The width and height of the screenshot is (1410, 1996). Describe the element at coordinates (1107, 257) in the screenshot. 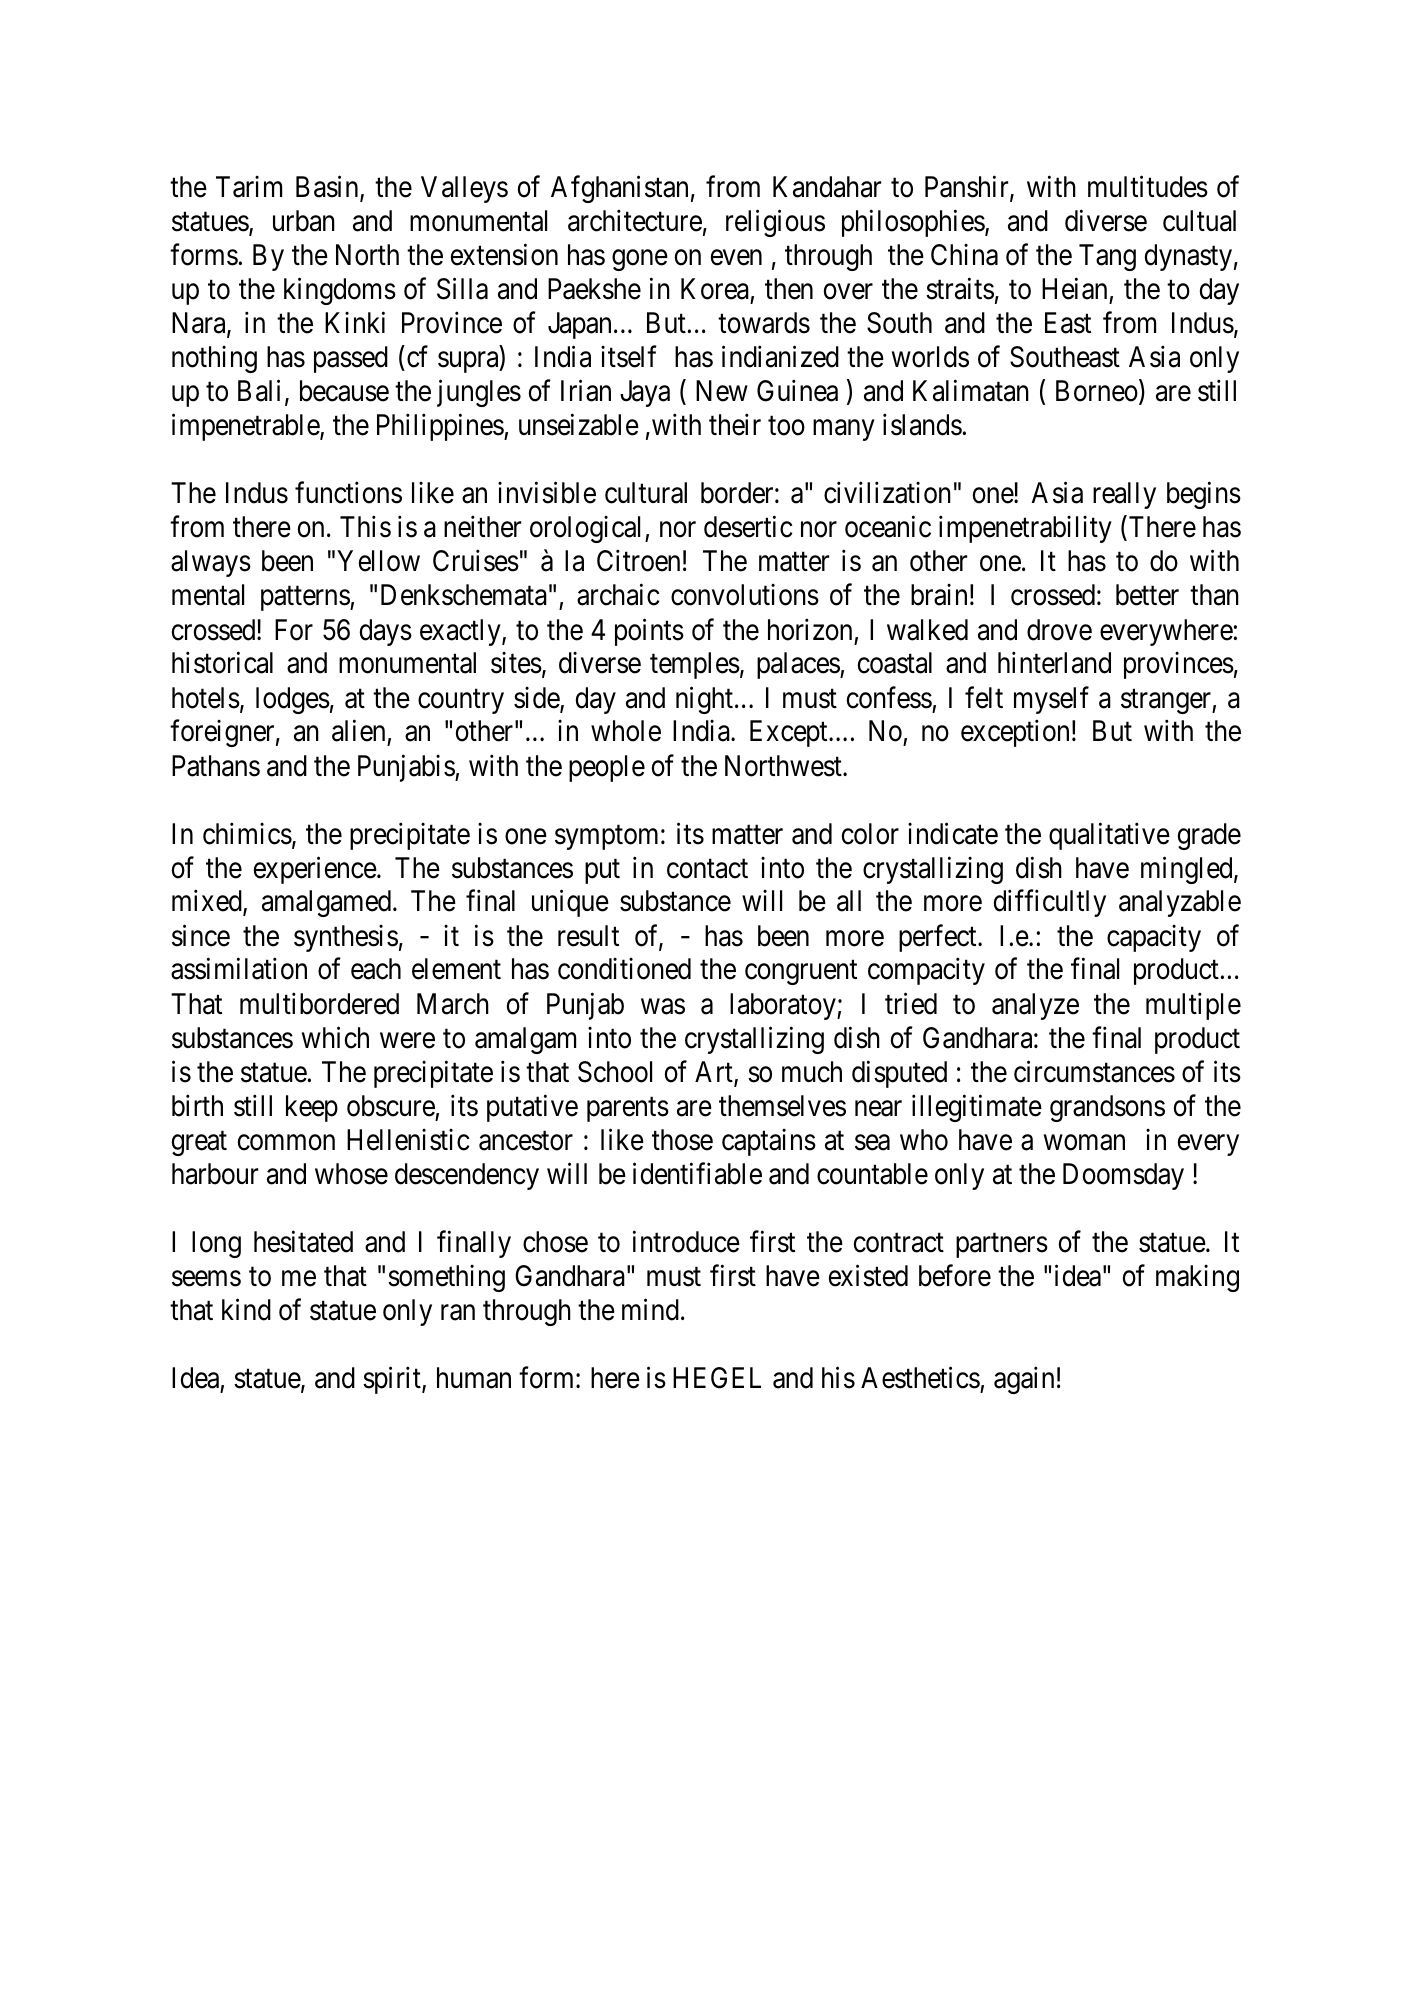

I see `Tang` at that location.
